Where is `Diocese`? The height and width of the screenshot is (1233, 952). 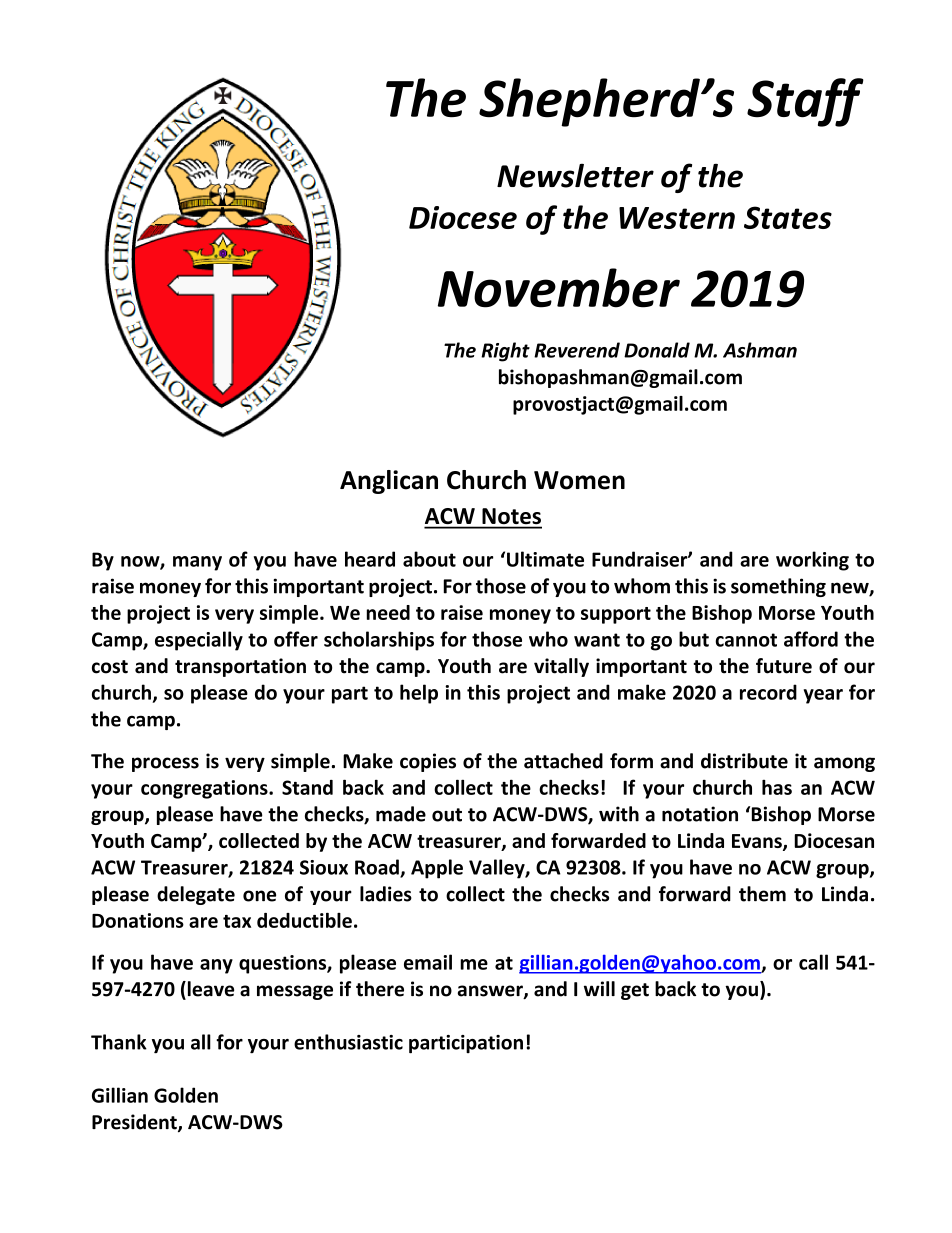 Diocese is located at coordinates (463, 217).
